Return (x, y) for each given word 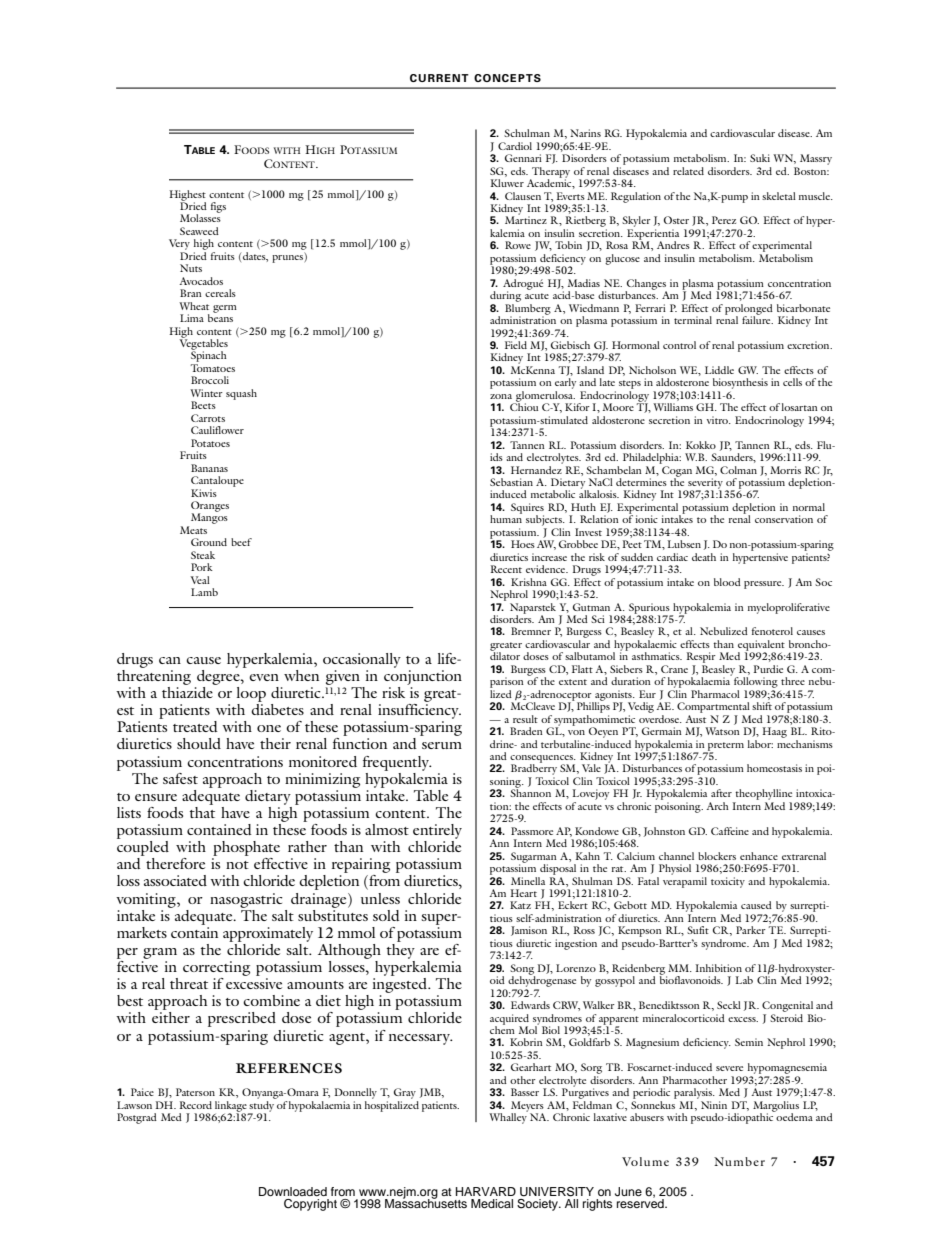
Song (522, 970)
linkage (232, 1107)
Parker (751, 930)
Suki (760, 158)
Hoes (523, 544)
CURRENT (439, 78)
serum (442, 745)
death (704, 557)
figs (218, 207)
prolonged (749, 310)
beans (220, 317)
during (505, 296)
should (199, 743)
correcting (216, 968)
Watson (722, 731)
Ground (209, 542)
